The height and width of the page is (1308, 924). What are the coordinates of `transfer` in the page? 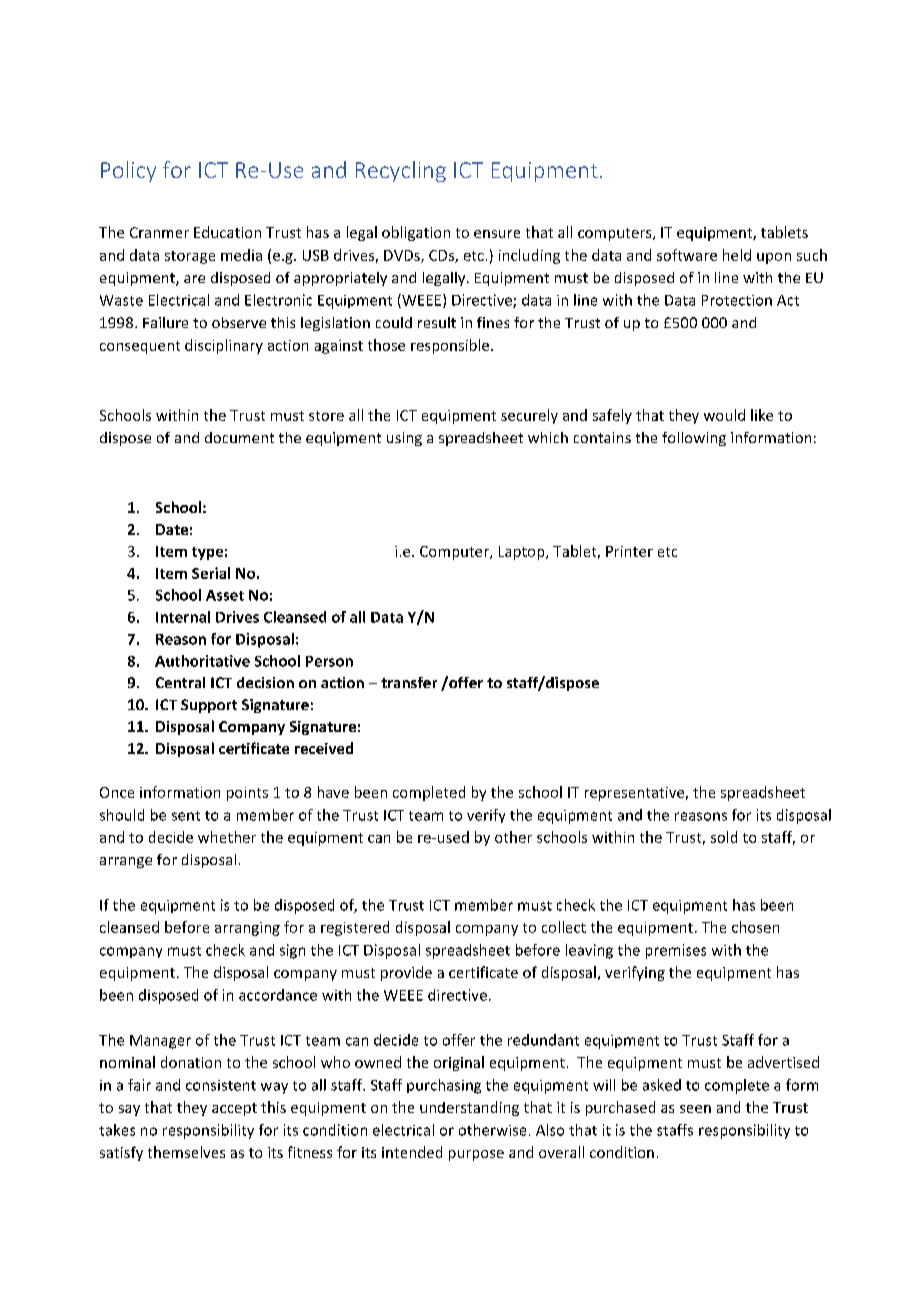 It's located at (409, 682).
